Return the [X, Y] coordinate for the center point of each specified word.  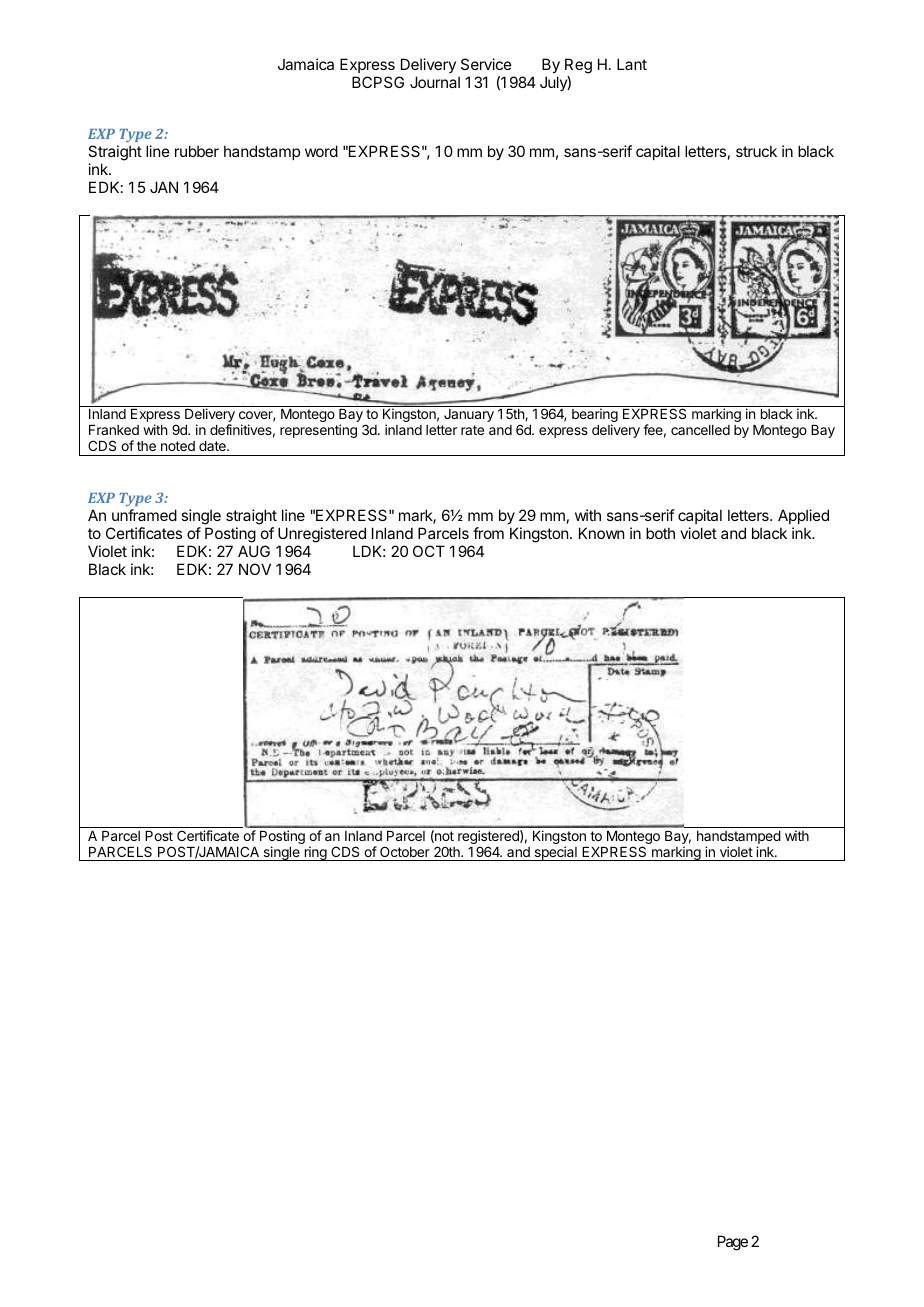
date [213, 446]
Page [733, 1243]
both [660, 533]
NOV [255, 569]
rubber [197, 151]
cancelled [700, 430]
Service [486, 64]
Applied [803, 516]
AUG [254, 551]
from [488, 533]
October [405, 851]
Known [601, 533]
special [555, 853]
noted [178, 446]
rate [472, 430]
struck [756, 151]
